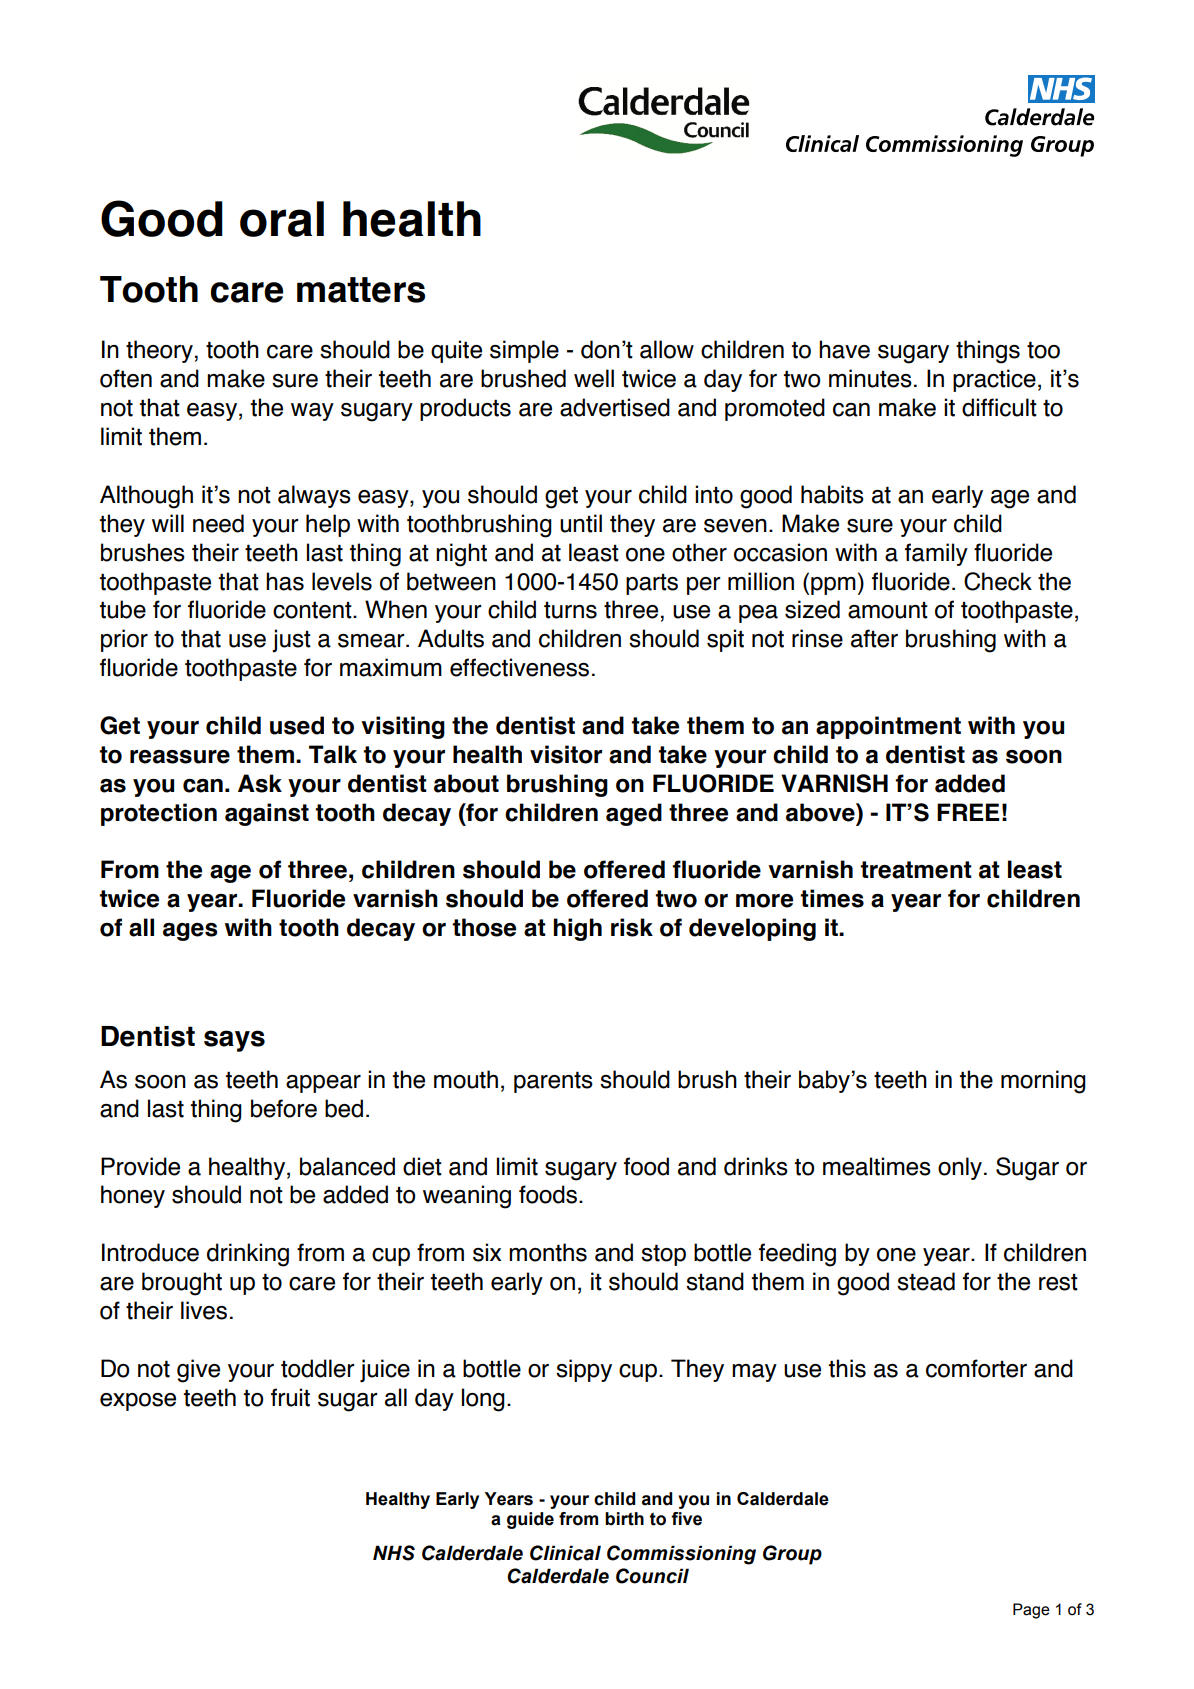  Describe the element at coordinates (282, 219) in the document. I see `oral` at that location.
